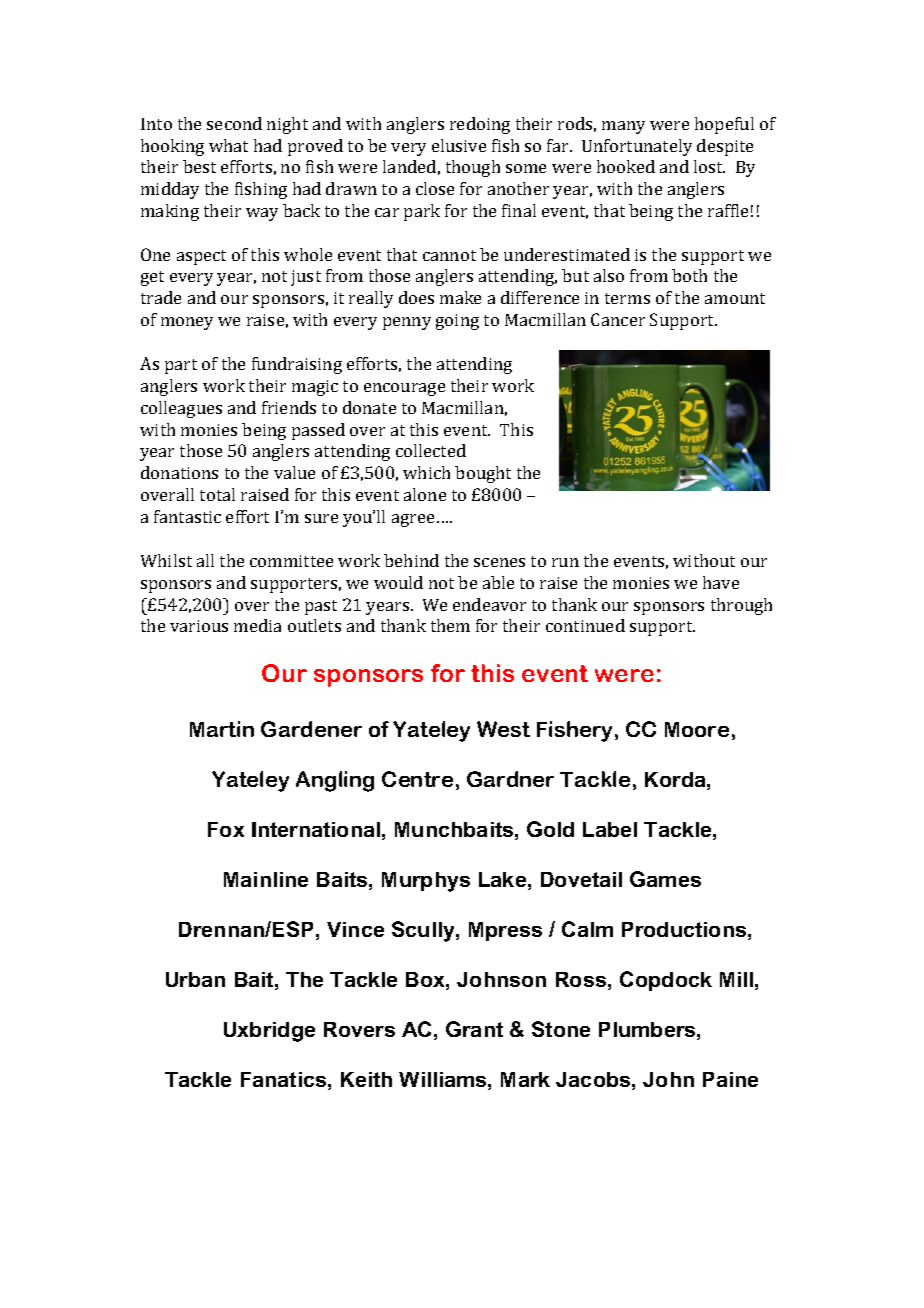  What do you see at coordinates (266, 879) in the screenshot?
I see `Mainline` at bounding box center [266, 879].
